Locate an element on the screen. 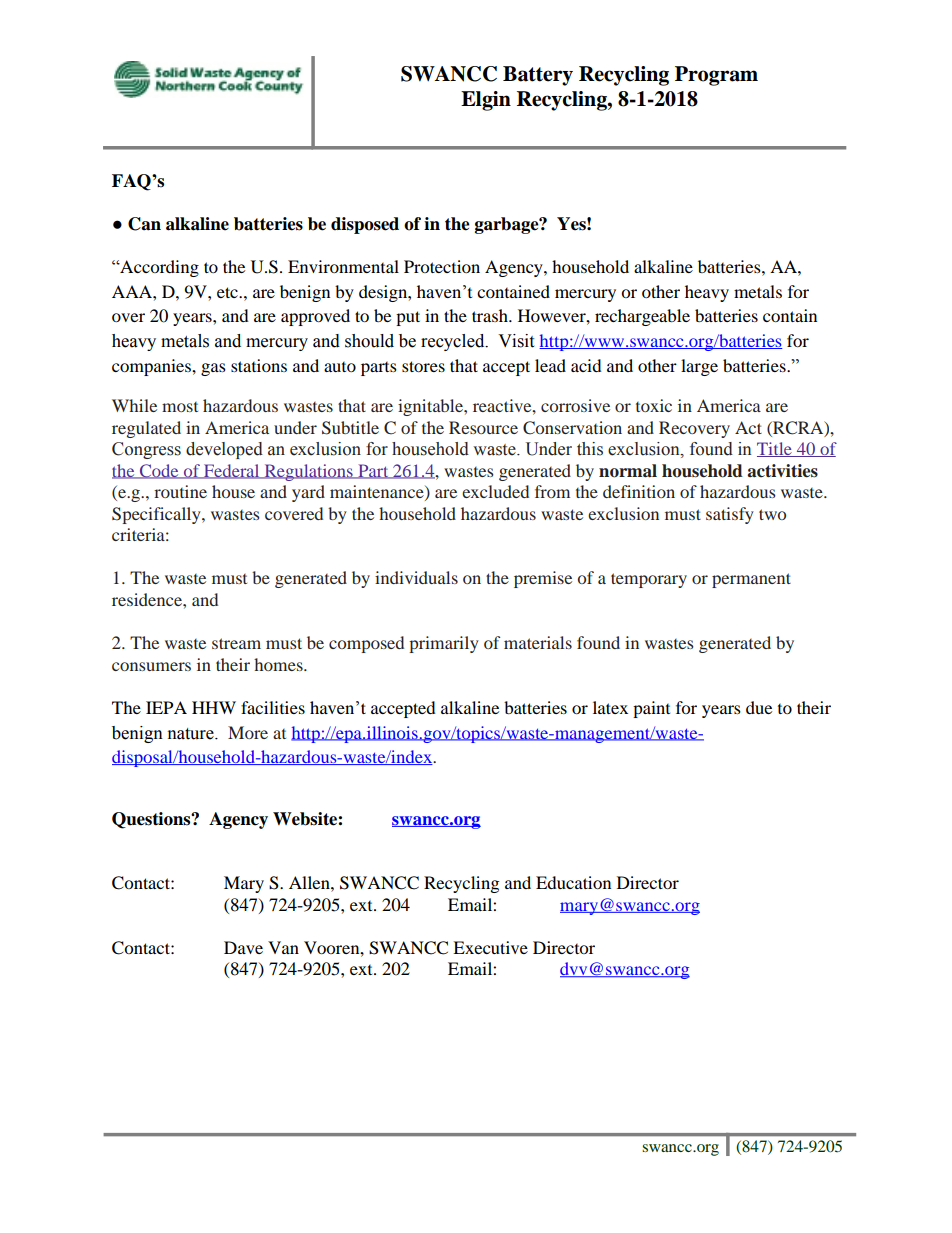 This screenshot has height=1233, width=952. excluded is located at coordinates (495, 491).
